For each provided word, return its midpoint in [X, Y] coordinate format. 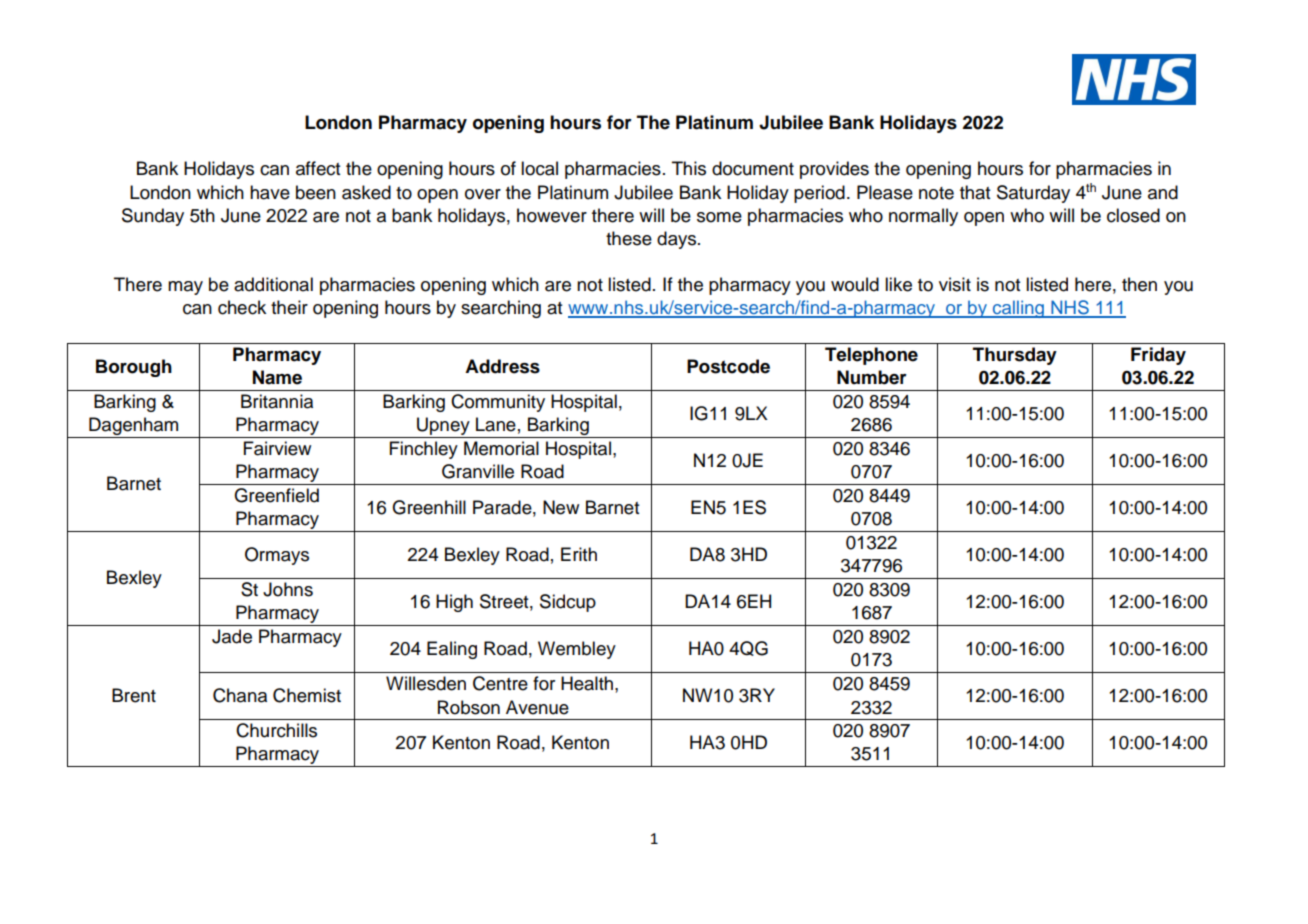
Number [872, 377]
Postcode [728, 366]
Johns [288, 589]
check [242, 307]
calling [1018, 309]
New [561, 507]
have [270, 192]
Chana [240, 695]
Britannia [277, 401]
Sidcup [568, 603]
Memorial [501, 448]
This [689, 168]
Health [588, 683]
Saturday [1033, 194]
